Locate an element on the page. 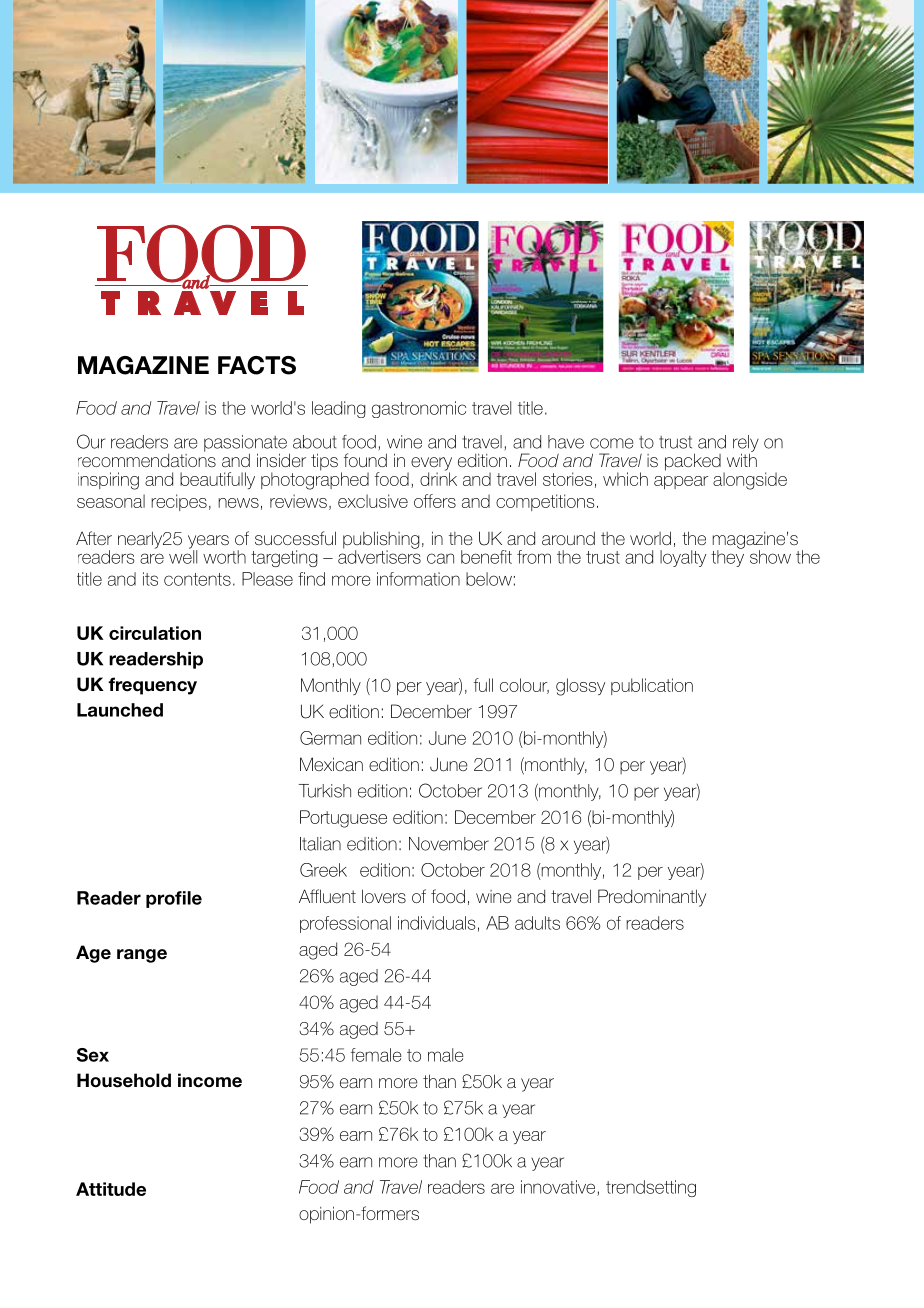  innovative is located at coordinates (559, 1188).
